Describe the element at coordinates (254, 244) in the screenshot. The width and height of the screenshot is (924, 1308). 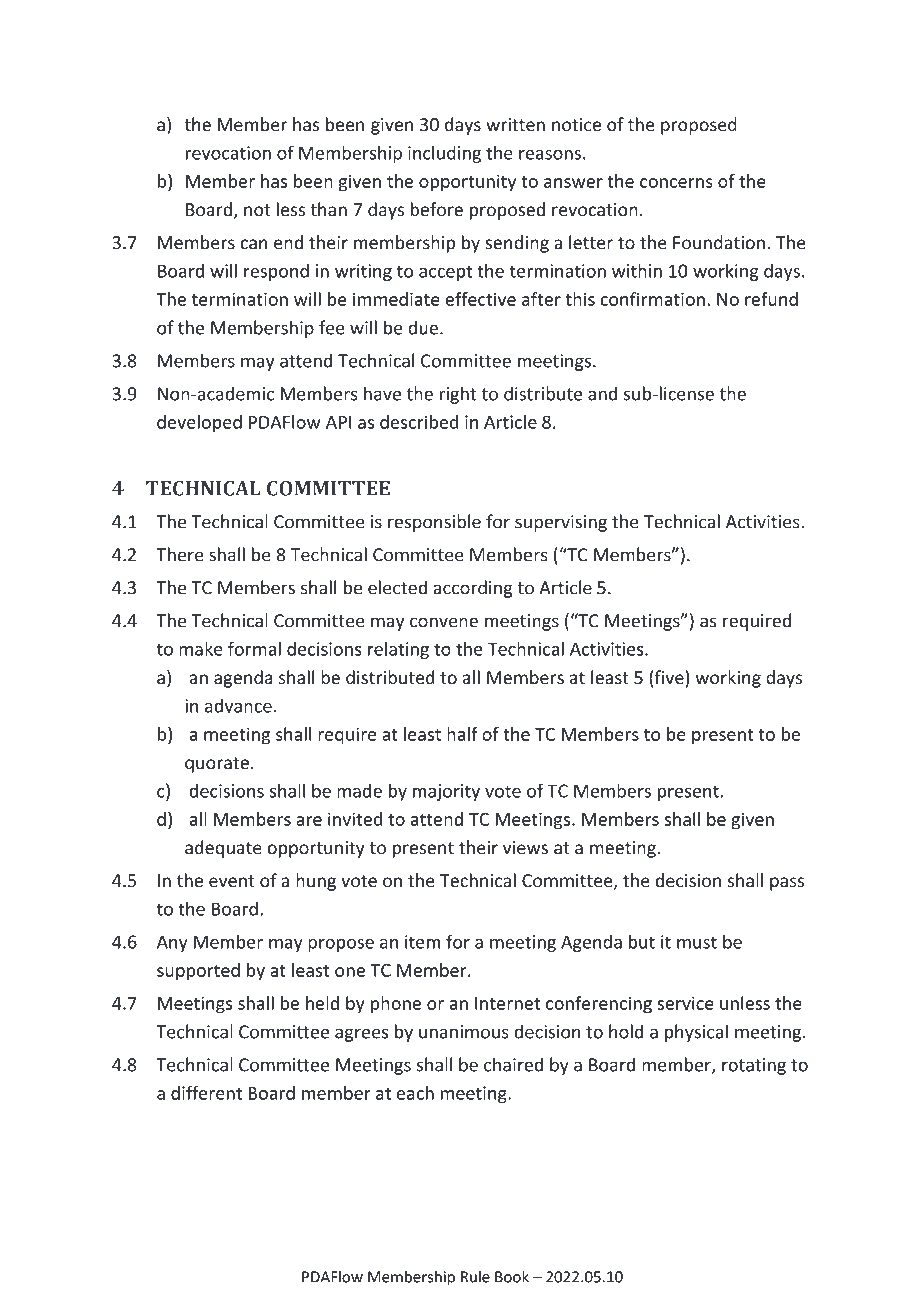
I see `can` at that location.
